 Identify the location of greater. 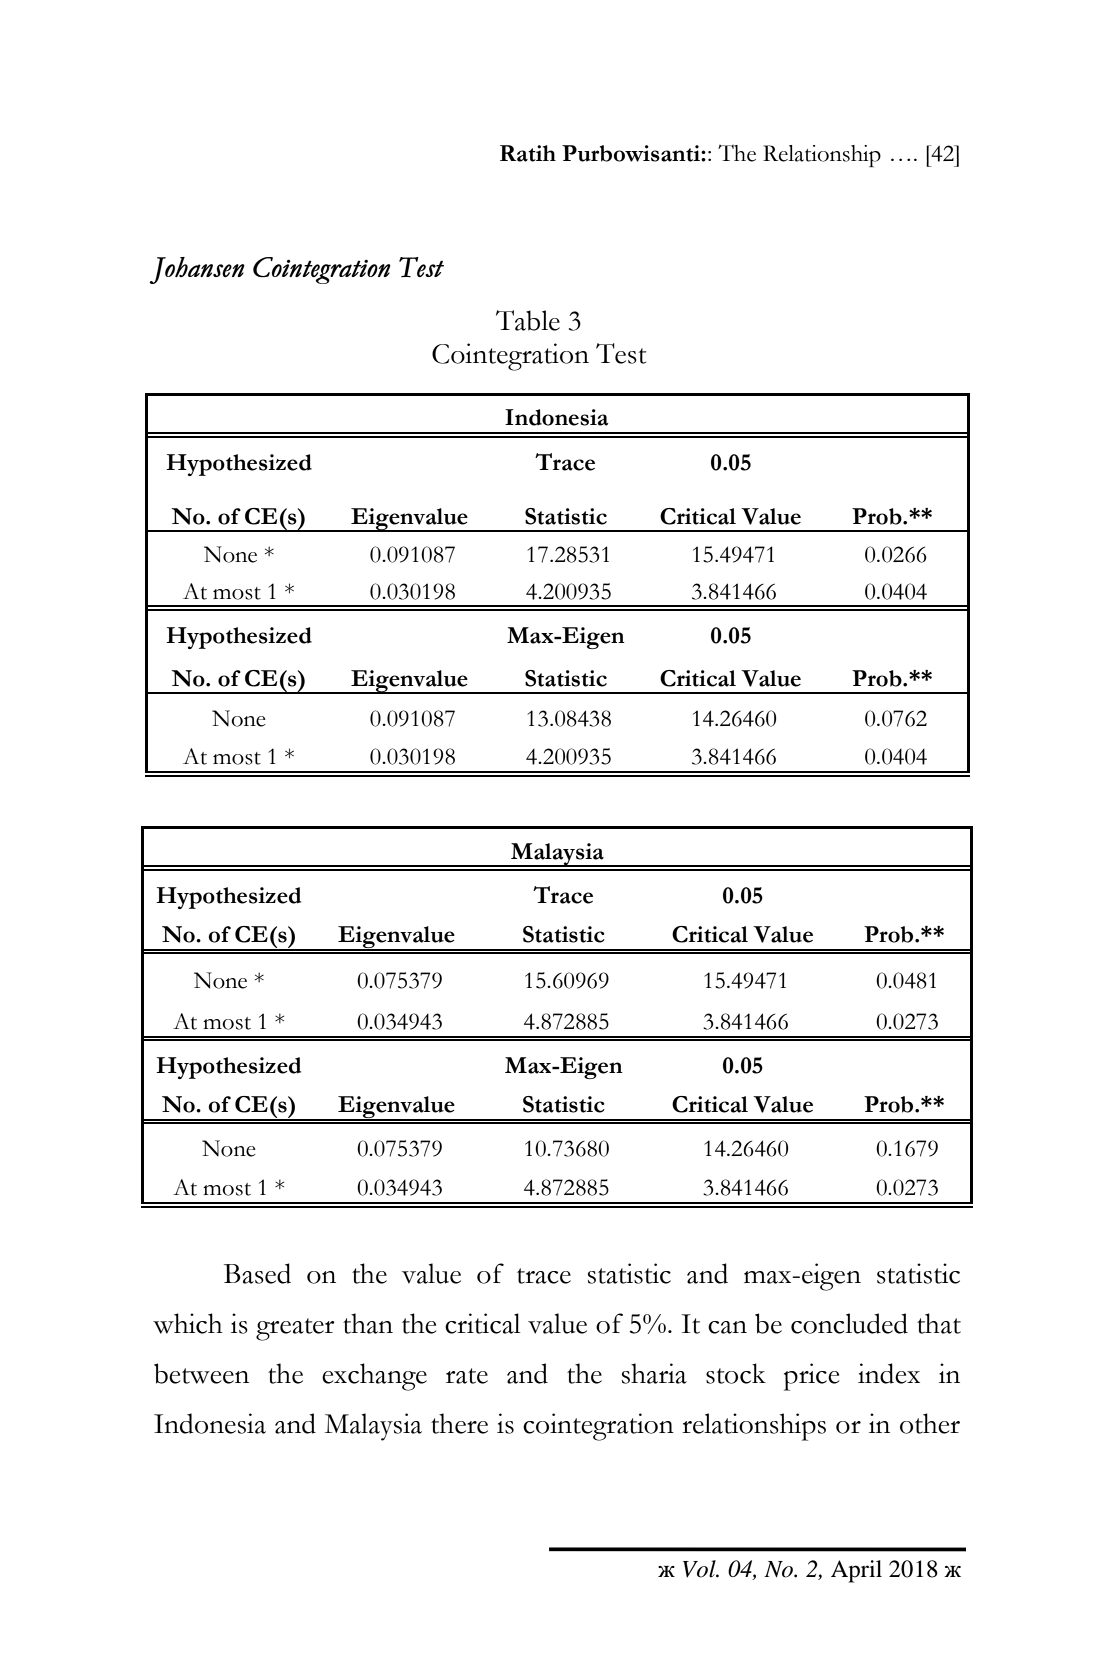
(295, 1329).
